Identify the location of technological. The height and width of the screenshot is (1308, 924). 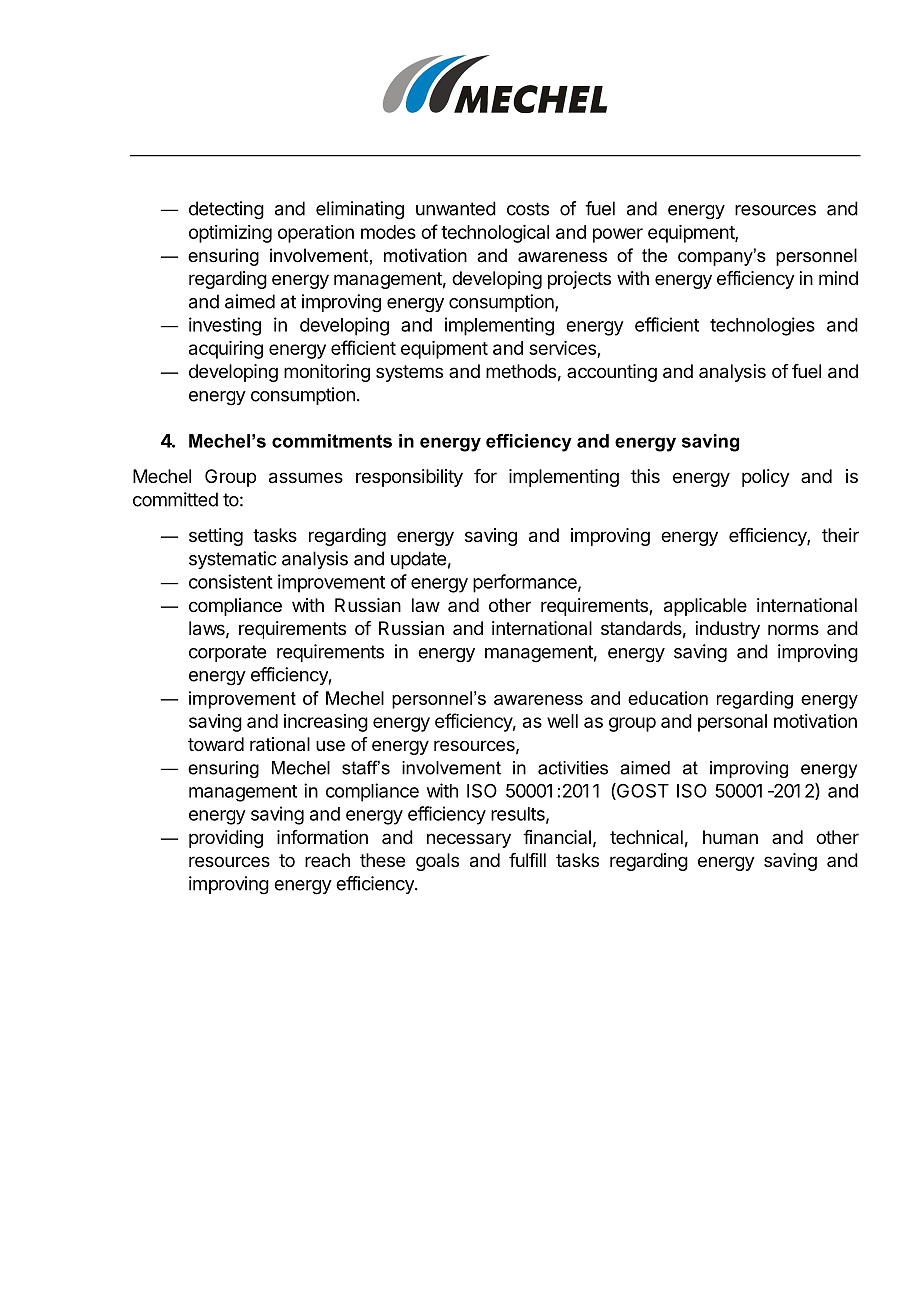
(495, 234).
